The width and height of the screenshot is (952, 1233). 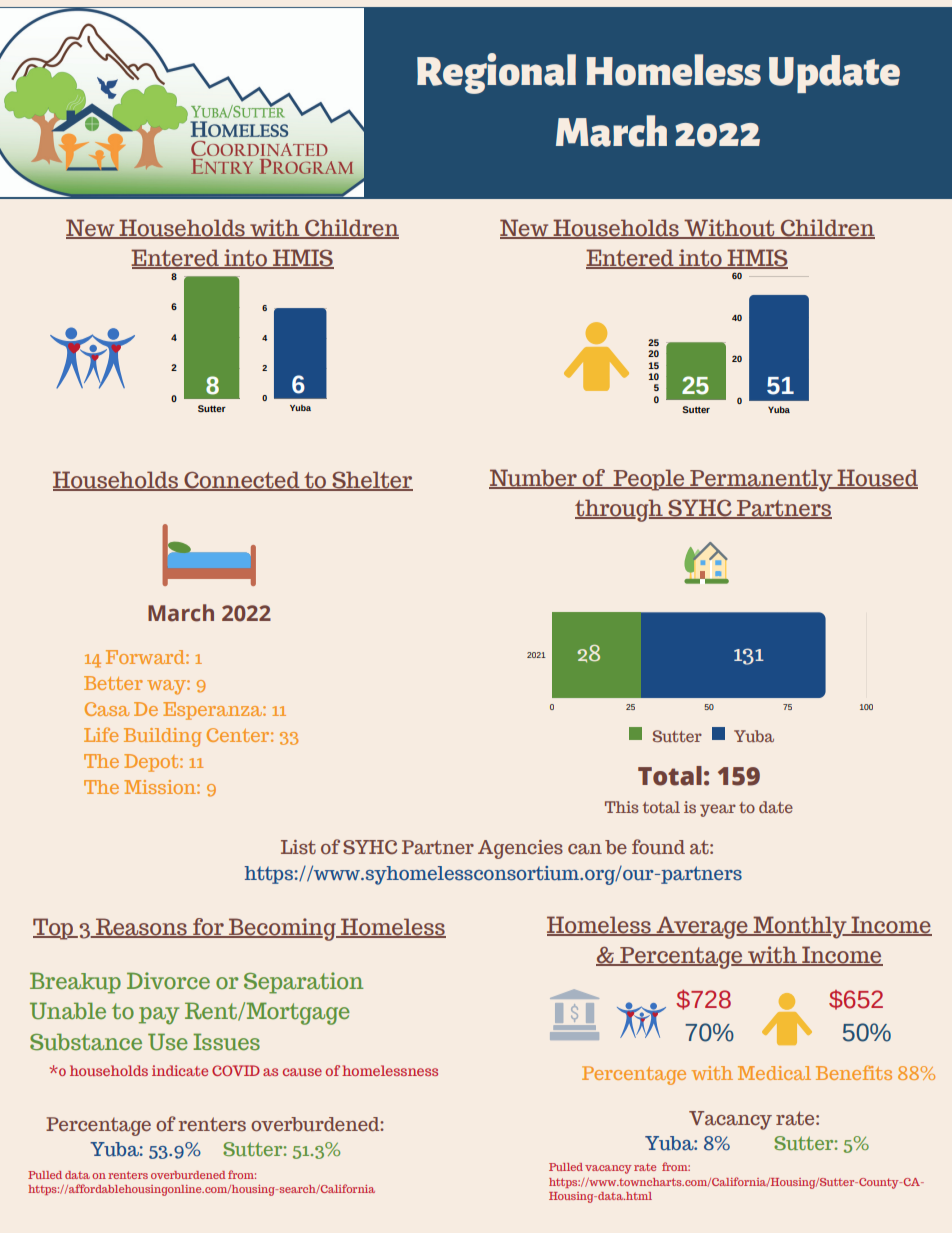 I want to click on indicate, so click(x=180, y=1070).
